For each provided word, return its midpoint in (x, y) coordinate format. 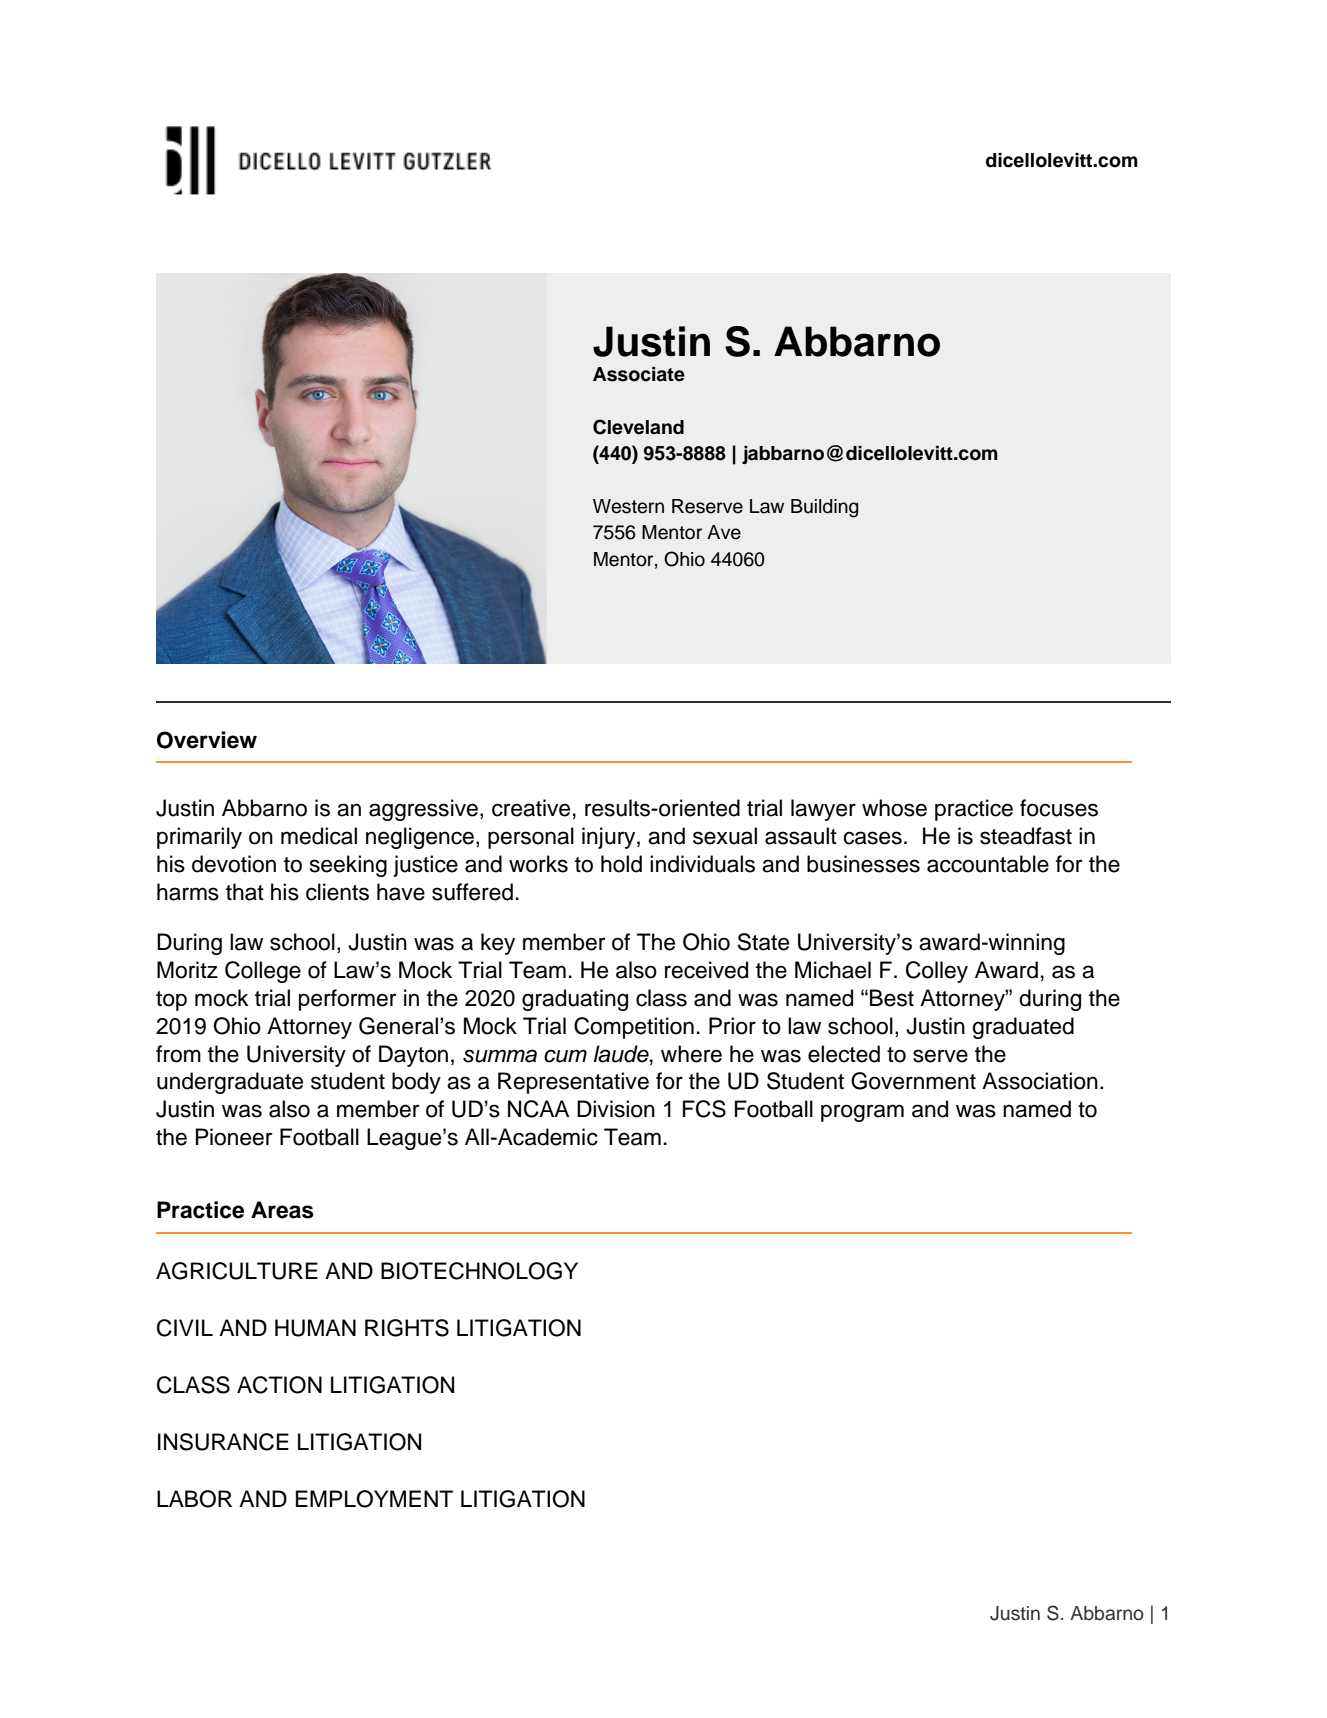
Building (824, 508)
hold (621, 864)
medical (319, 836)
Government (913, 1081)
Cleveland (638, 427)
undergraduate (230, 1083)
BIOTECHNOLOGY (479, 1271)
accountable (988, 864)
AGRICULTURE (237, 1271)
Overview (207, 740)
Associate (639, 374)
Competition (634, 1028)
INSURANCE (223, 1442)
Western (628, 506)
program (862, 1113)
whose (894, 808)
